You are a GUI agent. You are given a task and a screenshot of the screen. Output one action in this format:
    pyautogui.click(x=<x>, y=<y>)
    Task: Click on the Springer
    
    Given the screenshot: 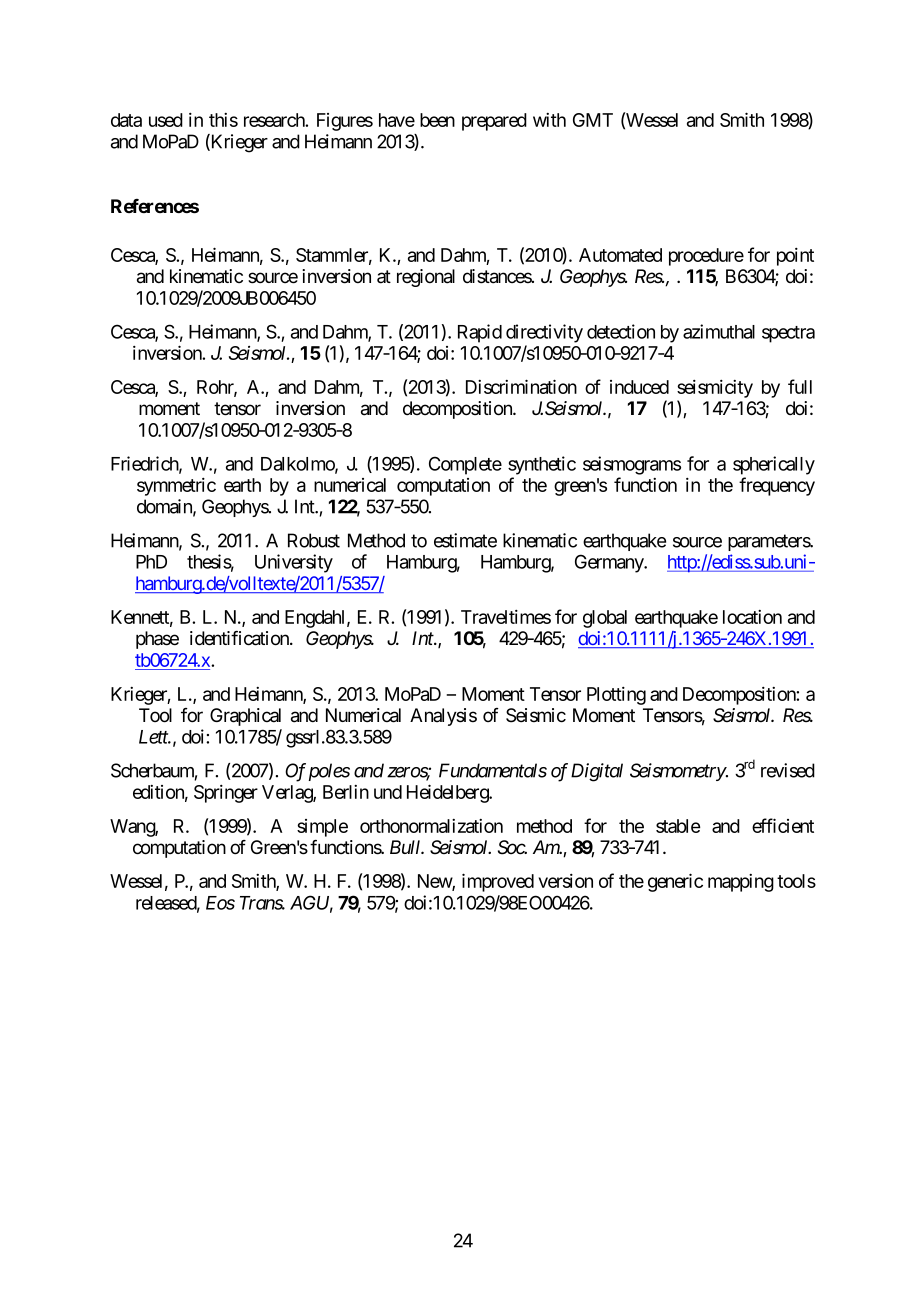 What is the action you would take?
    pyautogui.click(x=226, y=794)
